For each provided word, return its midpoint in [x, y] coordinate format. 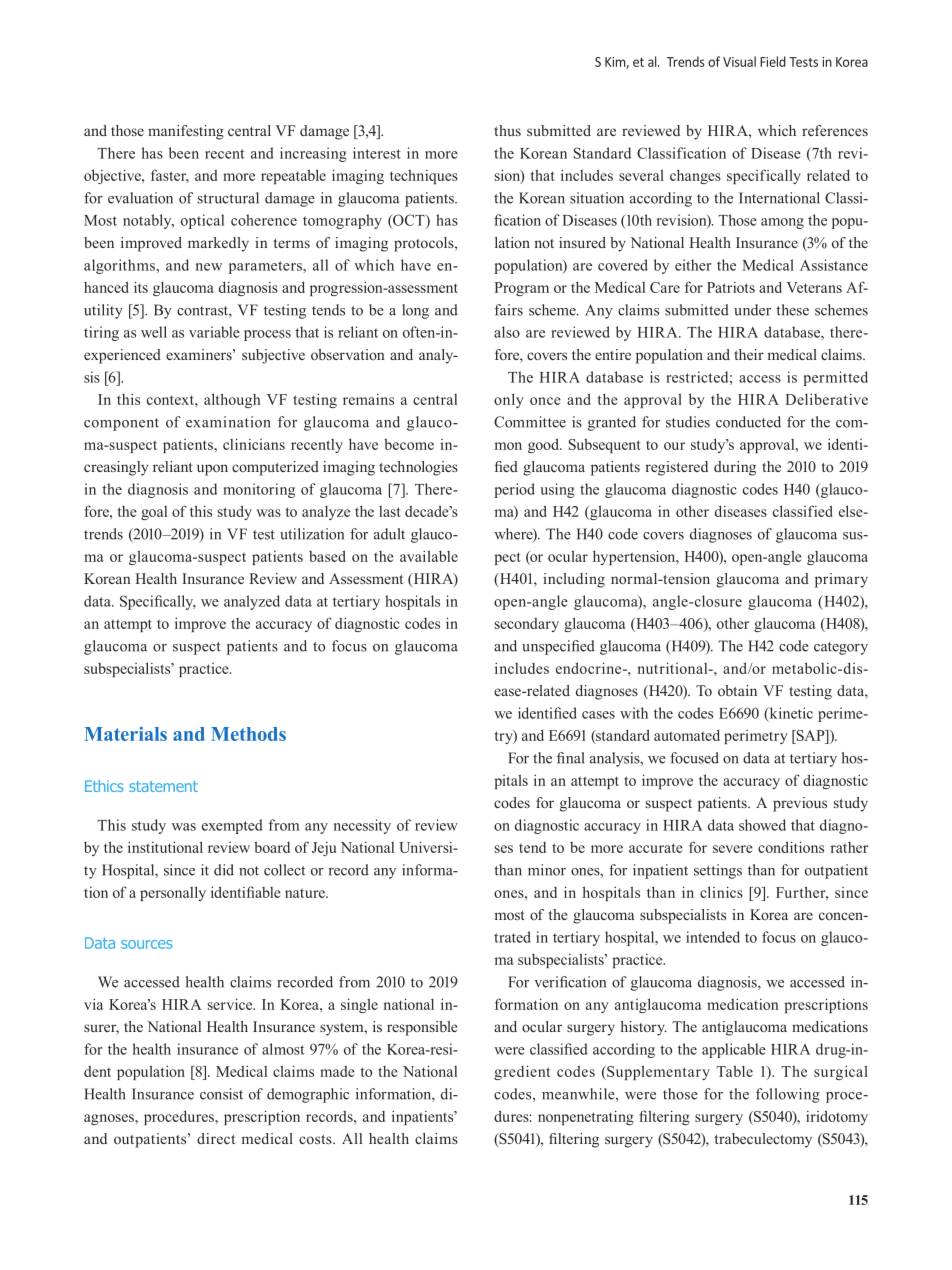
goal [154, 513]
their [749, 354]
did [224, 870]
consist [221, 1094]
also [507, 332]
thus [507, 130]
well [154, 332]
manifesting [186, 132]
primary [841, 580]
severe [733, 849]
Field [773, 61]
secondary [527, 625]
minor [547, 870]
